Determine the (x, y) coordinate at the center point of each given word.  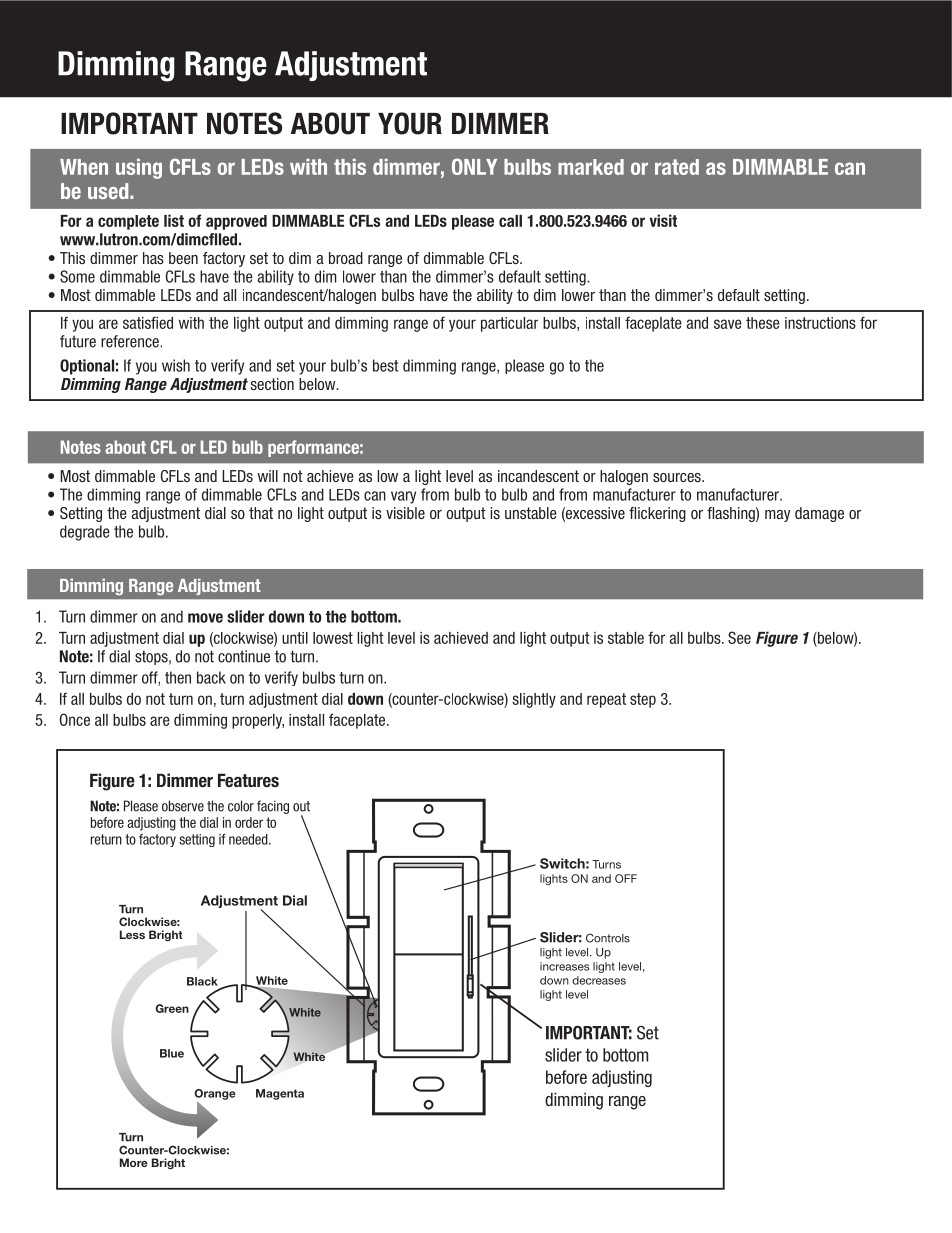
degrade (85, 533)
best (385, 365)
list (174, 220)
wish (176, 365)
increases (564, 966)
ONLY (474, 166)
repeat (606, 700)
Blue (172, 1053)
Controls (608, 938)
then (178, 677)
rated (677, 167)
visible (405, 513)
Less (132, 934)
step (643, 700)
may (777, 516)
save (728, 324)
